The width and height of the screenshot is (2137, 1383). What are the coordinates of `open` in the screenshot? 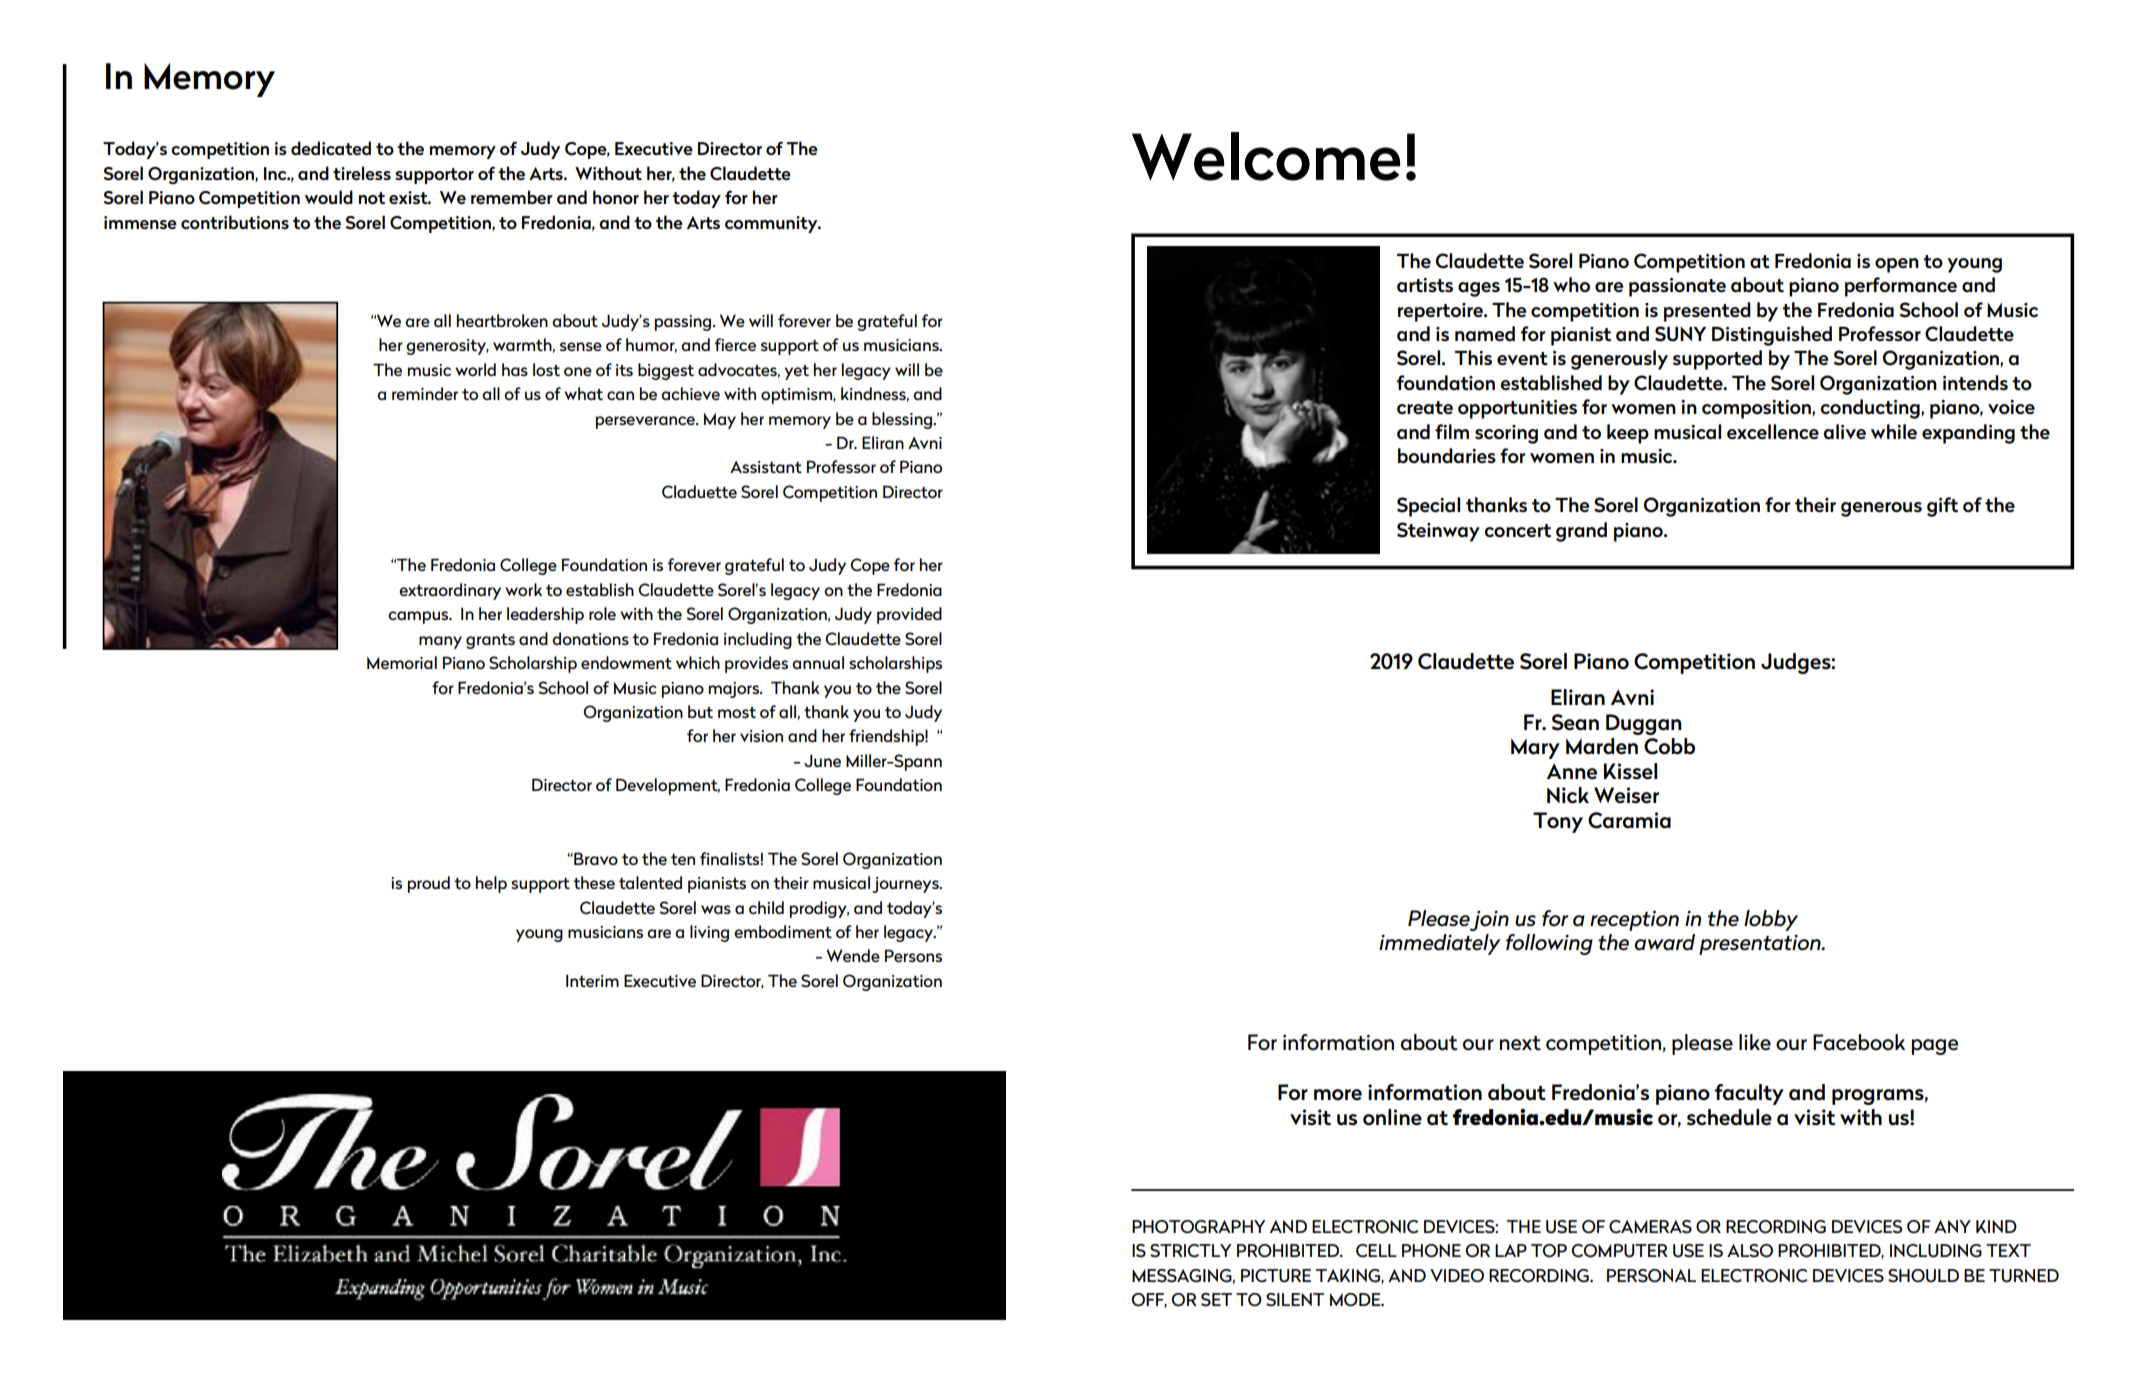 It's located at (1897, 265).
